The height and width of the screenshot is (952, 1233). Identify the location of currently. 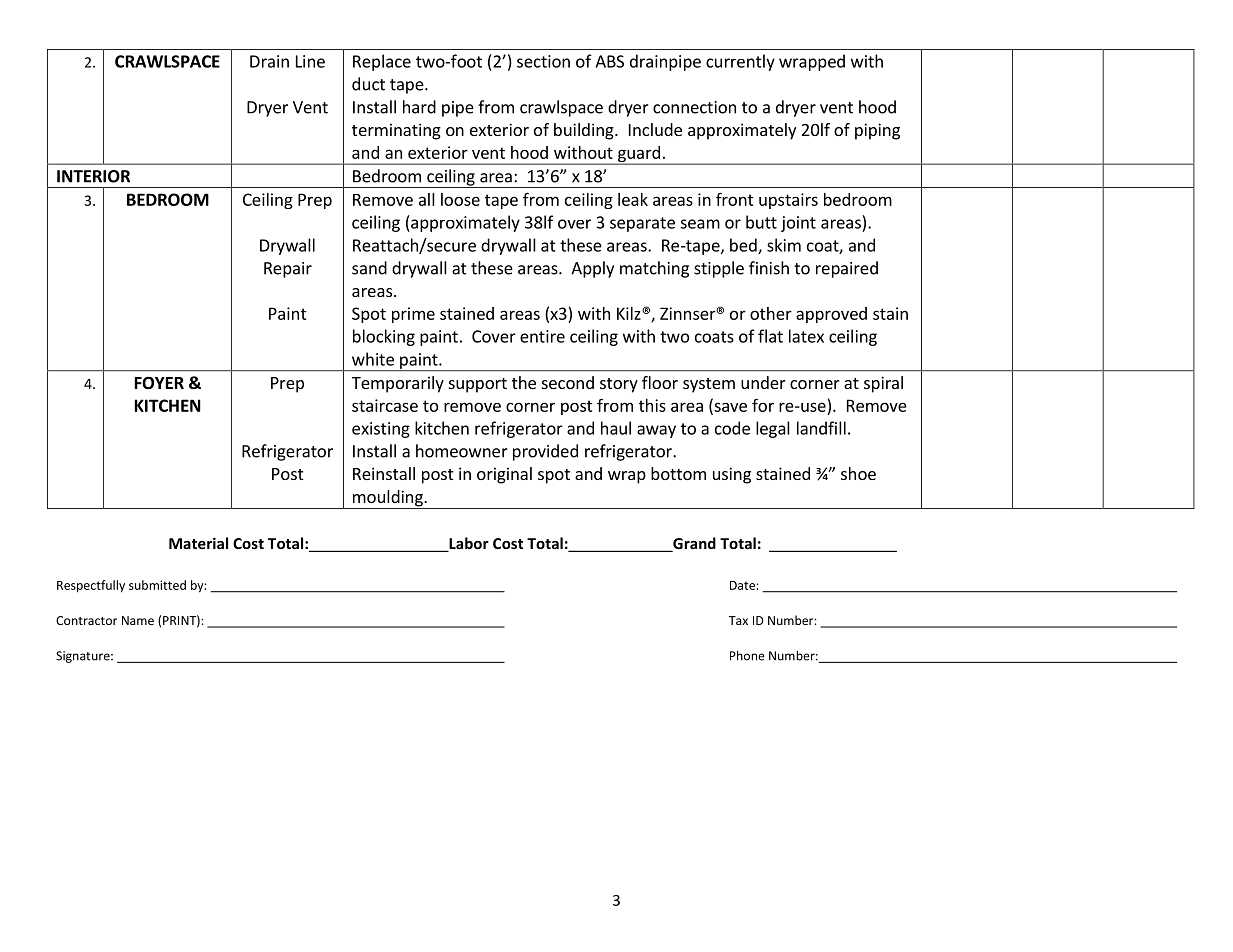
(740, 62).
